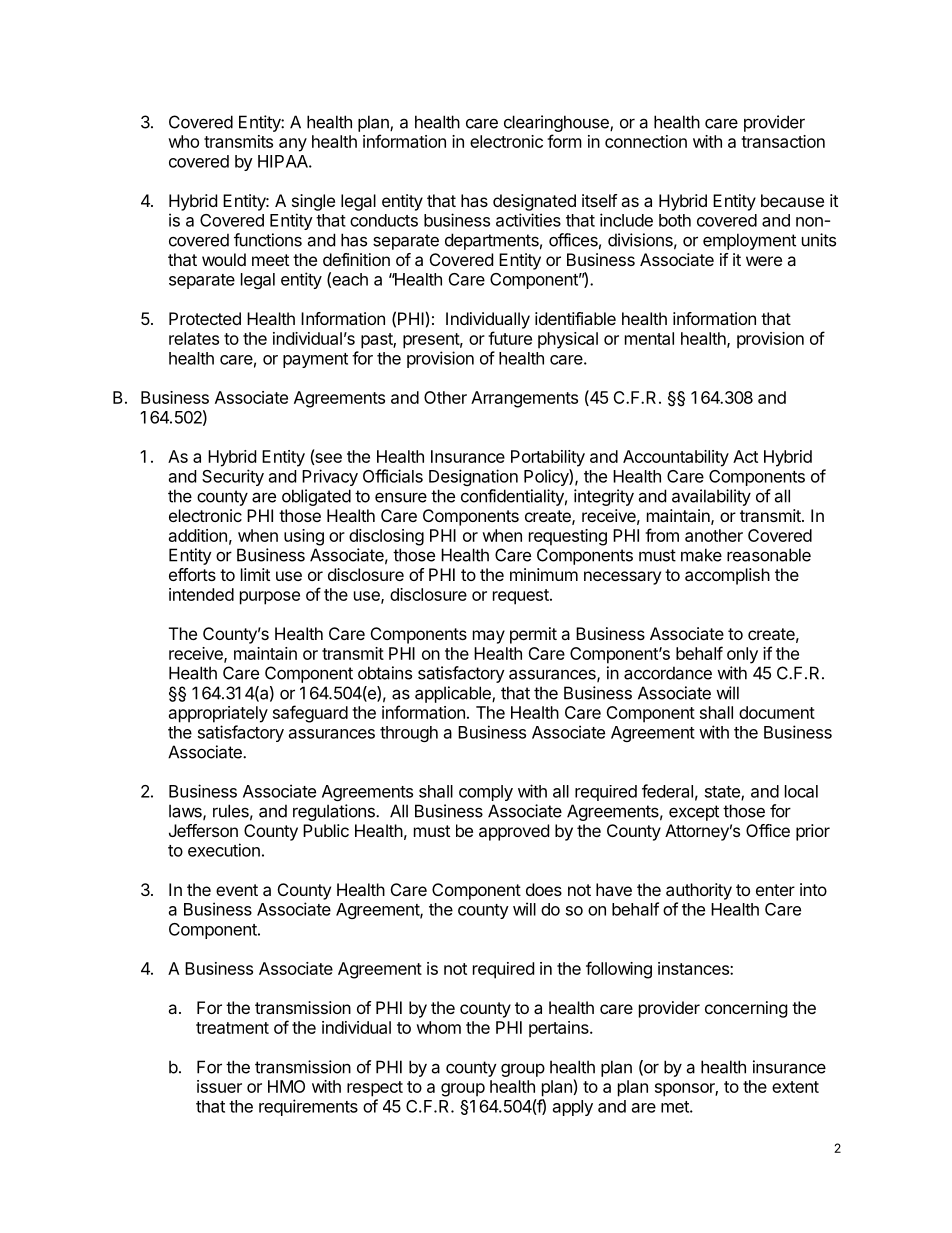  Describe the element at coordinates (293, 145) in the screenshot. I see `any` at that location.
